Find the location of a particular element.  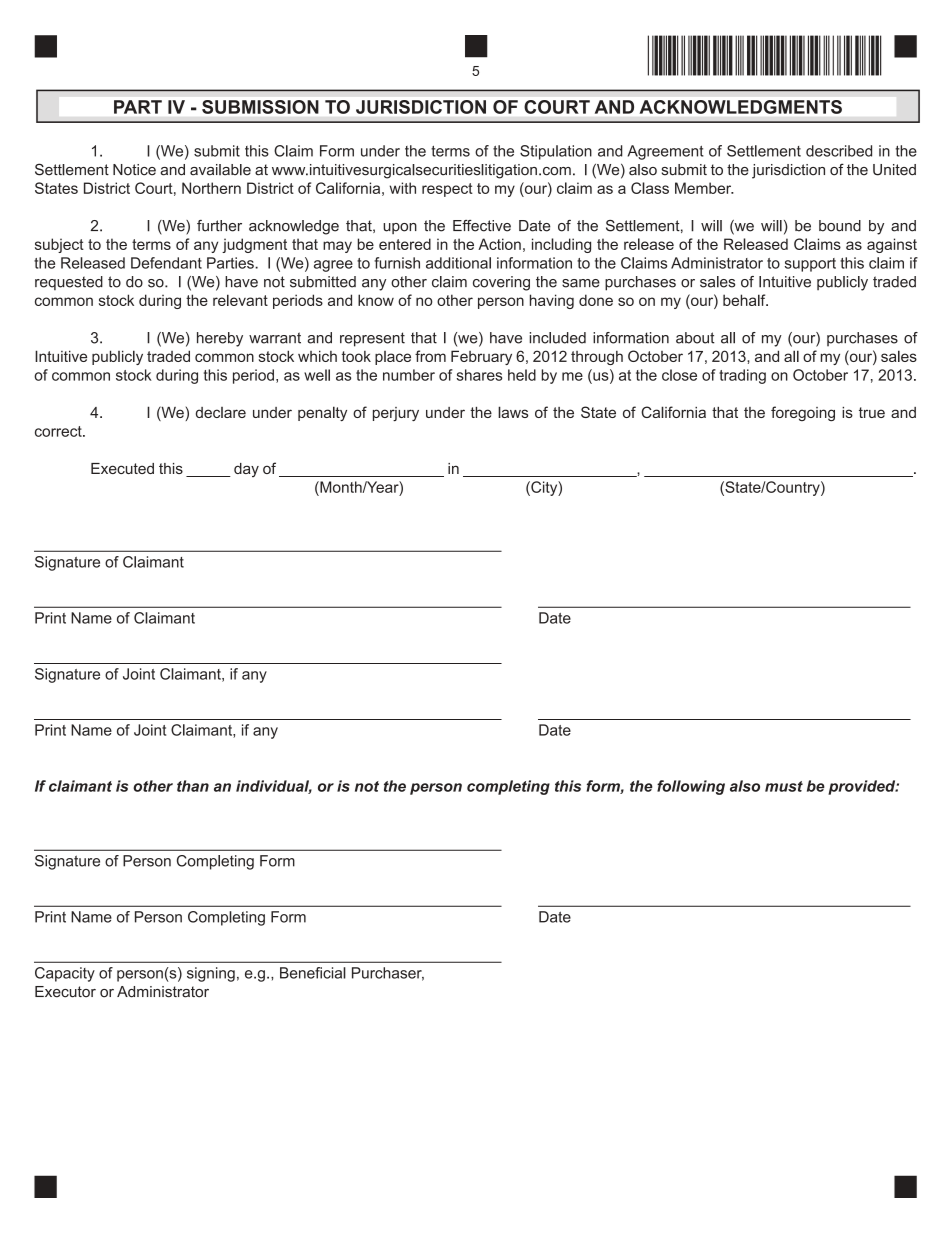

Notice is located at coordinates (134, 170).
